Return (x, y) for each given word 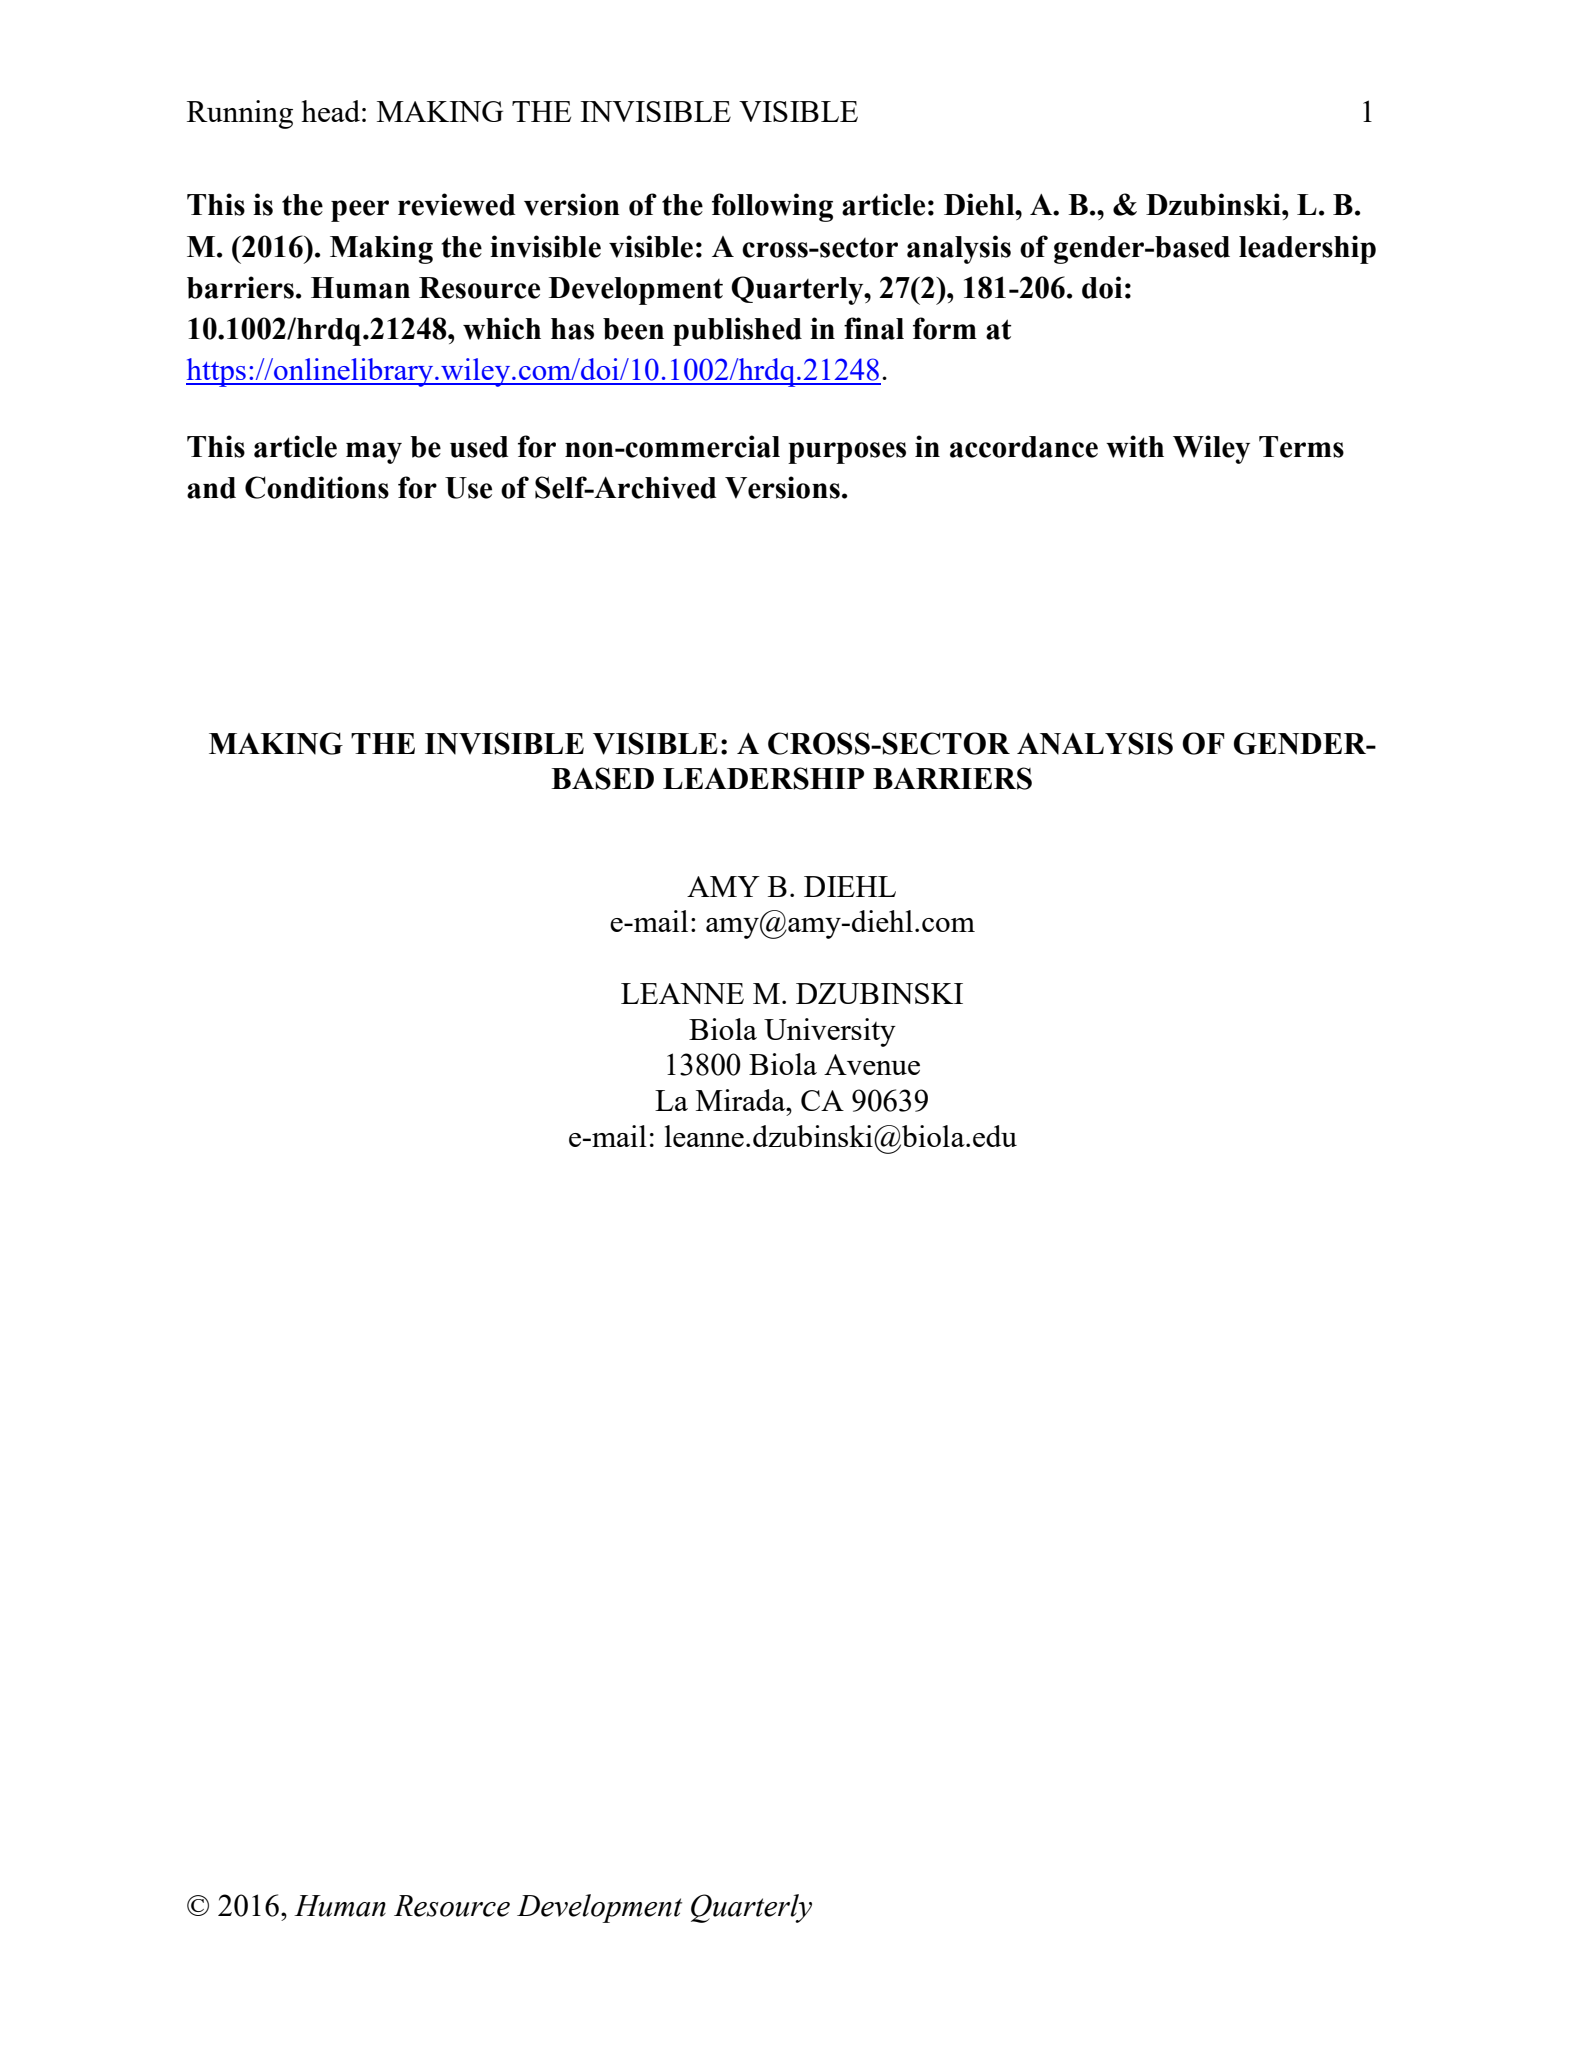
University (830, 1032)
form (945, 328)
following (772, 207)
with (1135, 446)
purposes (847, 453)
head (330, 111)
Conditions (317, 487)
